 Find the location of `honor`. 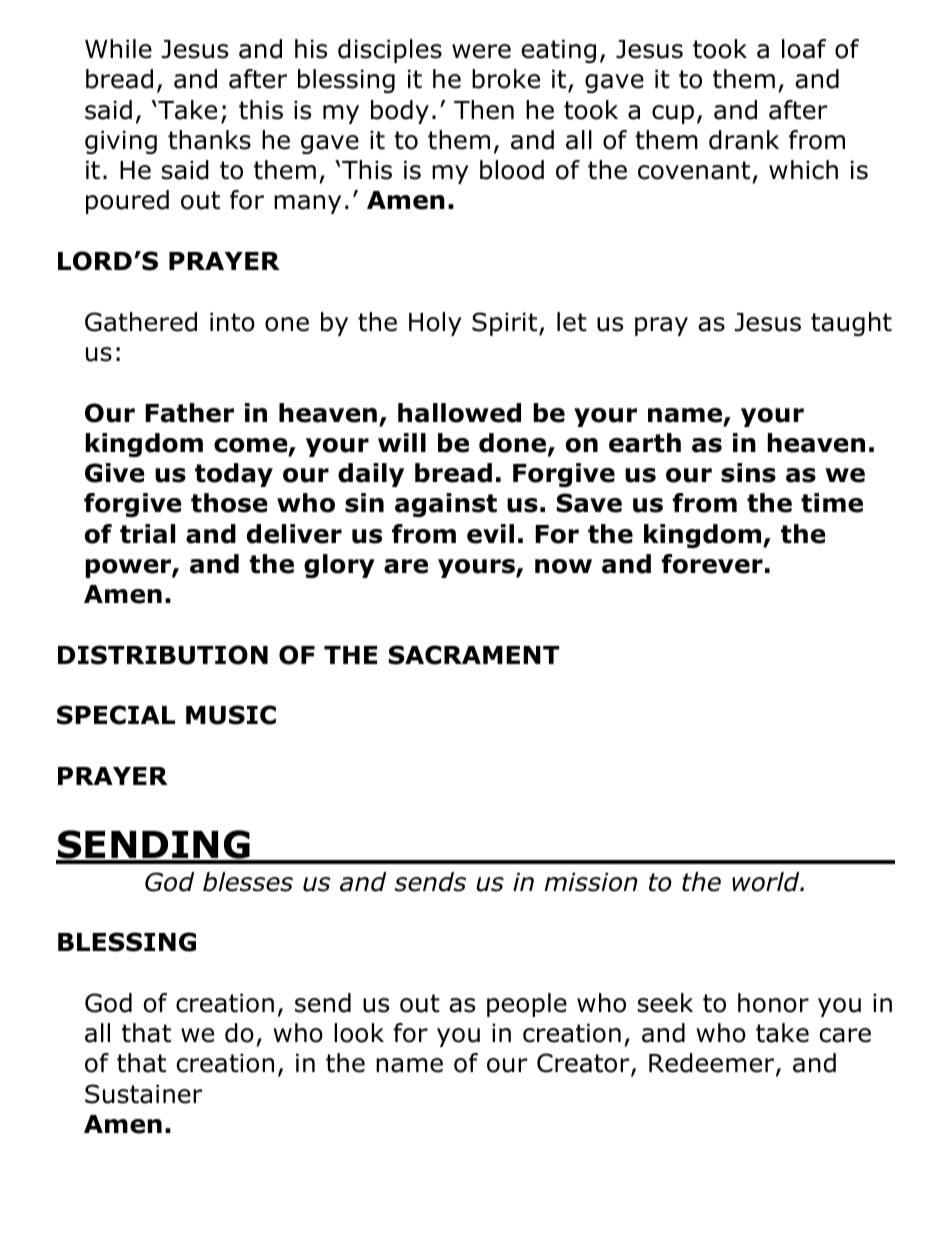

honor is located at coordinates (773, 1003).
